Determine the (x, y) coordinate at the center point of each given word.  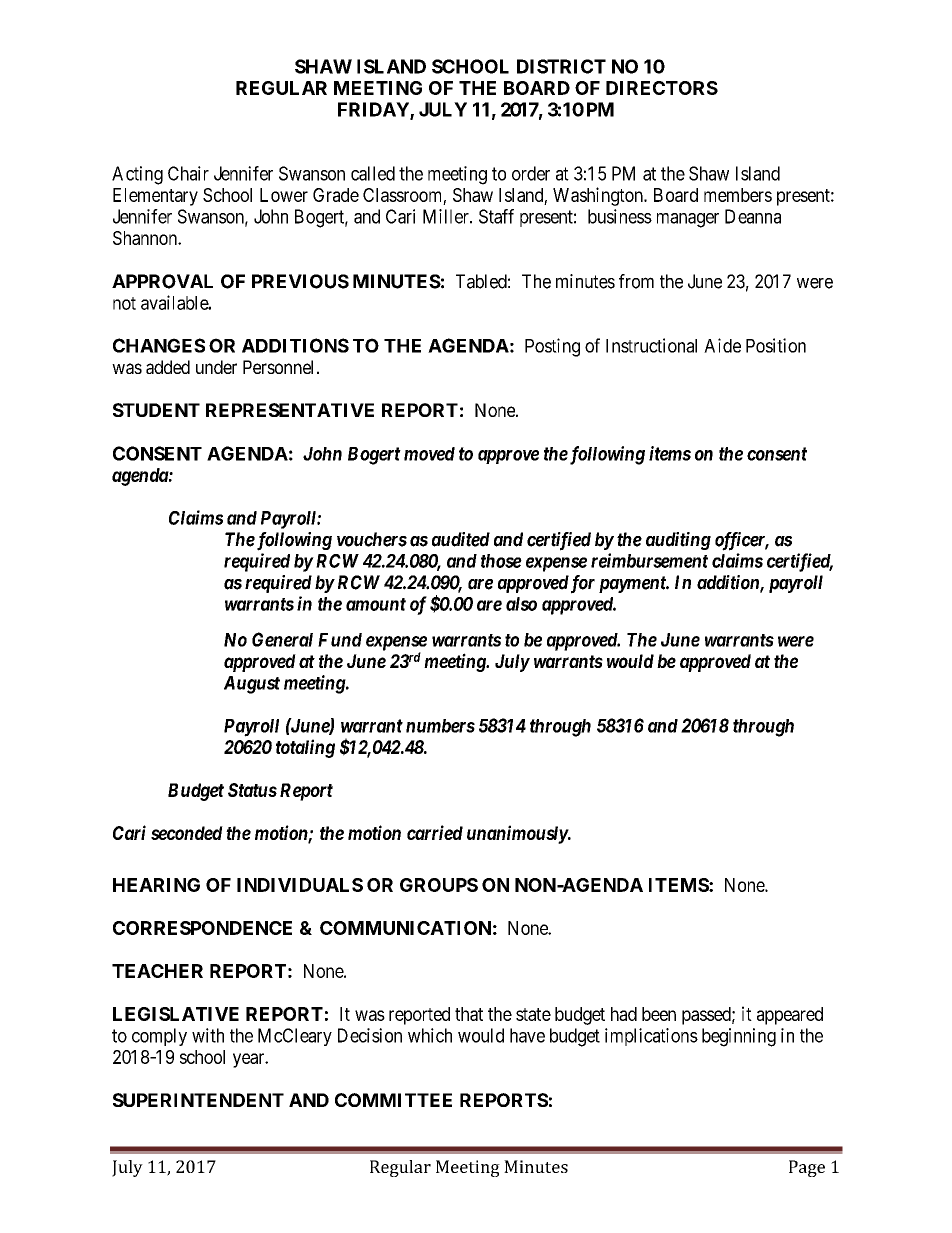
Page (807, 1168)
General (282, 639)
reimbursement (649, 560)
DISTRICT (561, 66)
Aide (722, 345)
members (738, 195)
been (659, 1014)
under (216, 367)
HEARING (156, 885)
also (521, 604)
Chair (188, 173)
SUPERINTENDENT (198, 1100)
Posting (552, 347)
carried (435, 832)
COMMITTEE (393, 1100)
